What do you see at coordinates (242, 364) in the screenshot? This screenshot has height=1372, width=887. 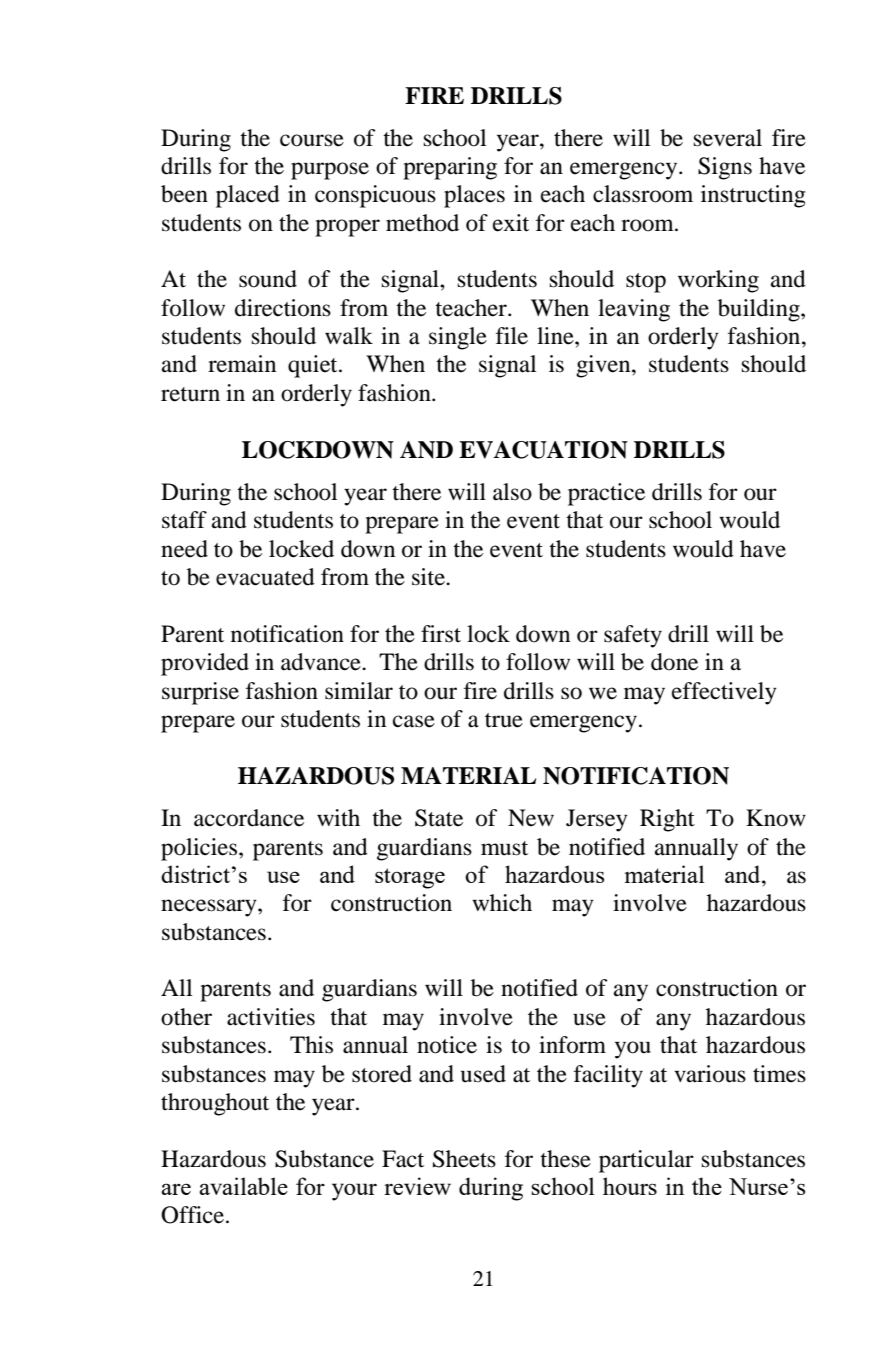 I see `remain` at bounding box center [242, 364].
